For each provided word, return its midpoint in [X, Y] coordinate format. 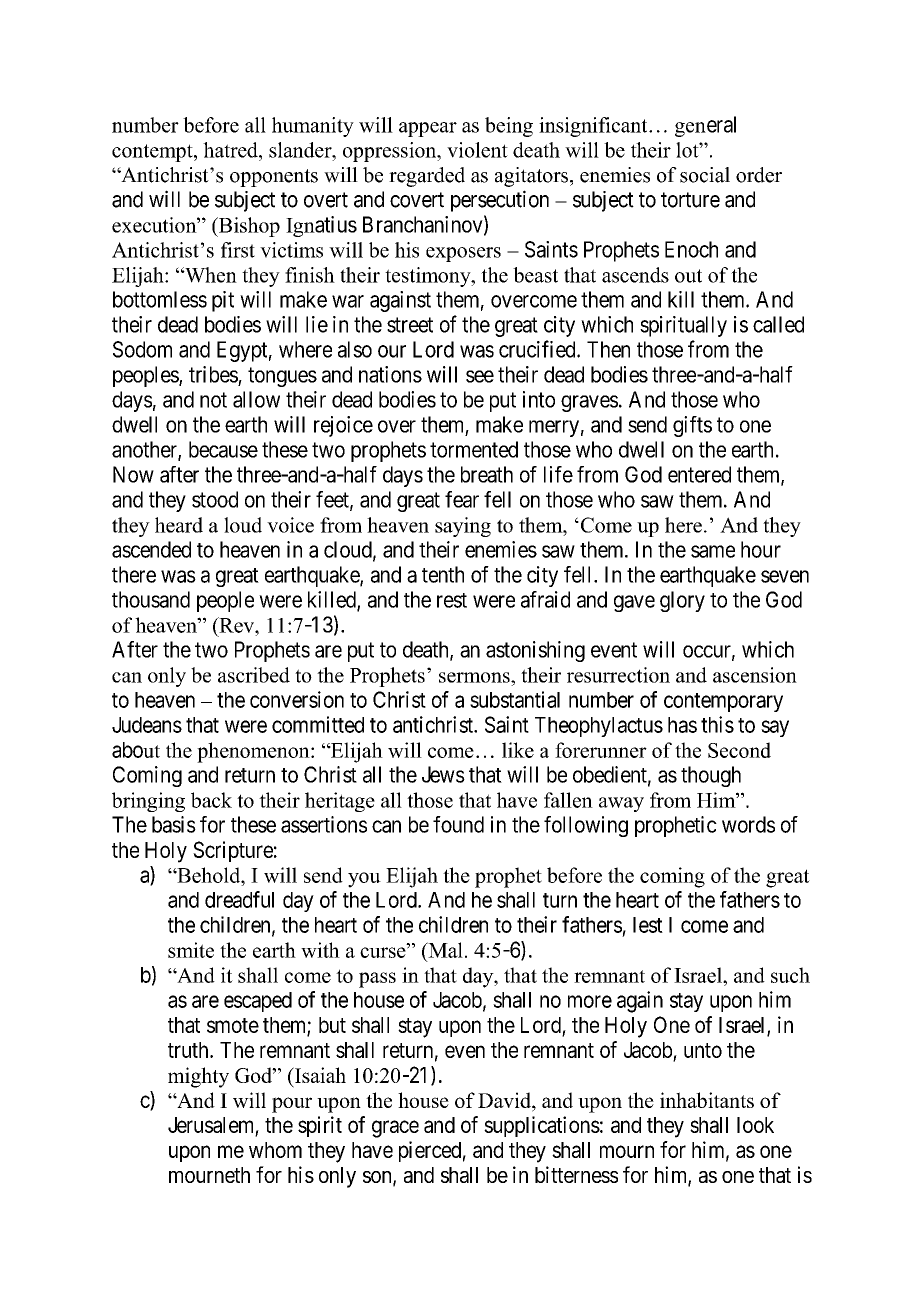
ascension [755, 675]
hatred [231, 150]
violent [477, 150]
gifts [692, 426]
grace [395, 1129]
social [705, 175]
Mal [444, 950]
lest [648, 925]
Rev [236, 625]
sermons [475, 677]
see [480, 376]
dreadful [239, 899]
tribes [213, 374]
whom [275, 1150]
